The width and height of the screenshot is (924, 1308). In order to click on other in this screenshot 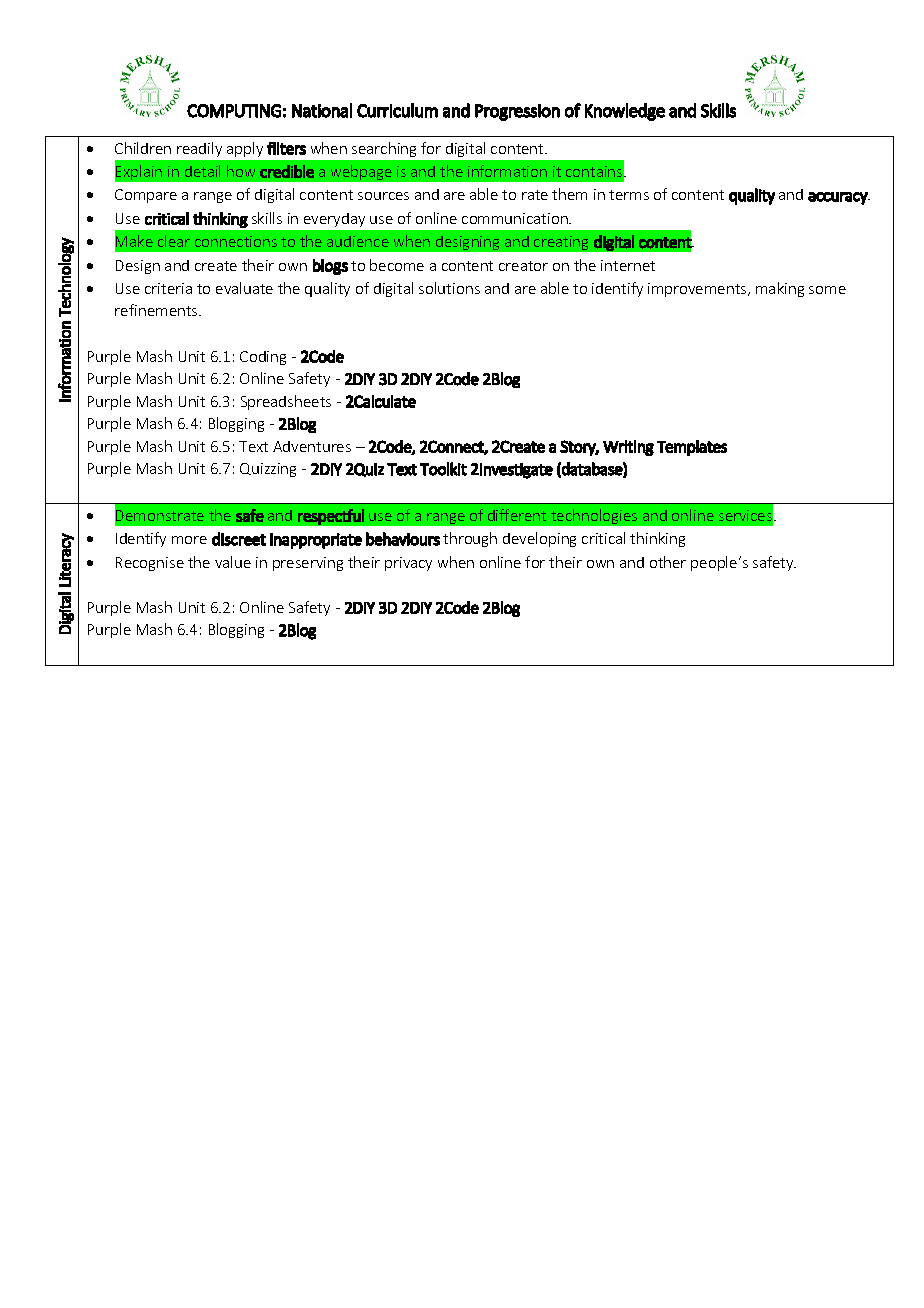, I will do `click(668, 562)`.
